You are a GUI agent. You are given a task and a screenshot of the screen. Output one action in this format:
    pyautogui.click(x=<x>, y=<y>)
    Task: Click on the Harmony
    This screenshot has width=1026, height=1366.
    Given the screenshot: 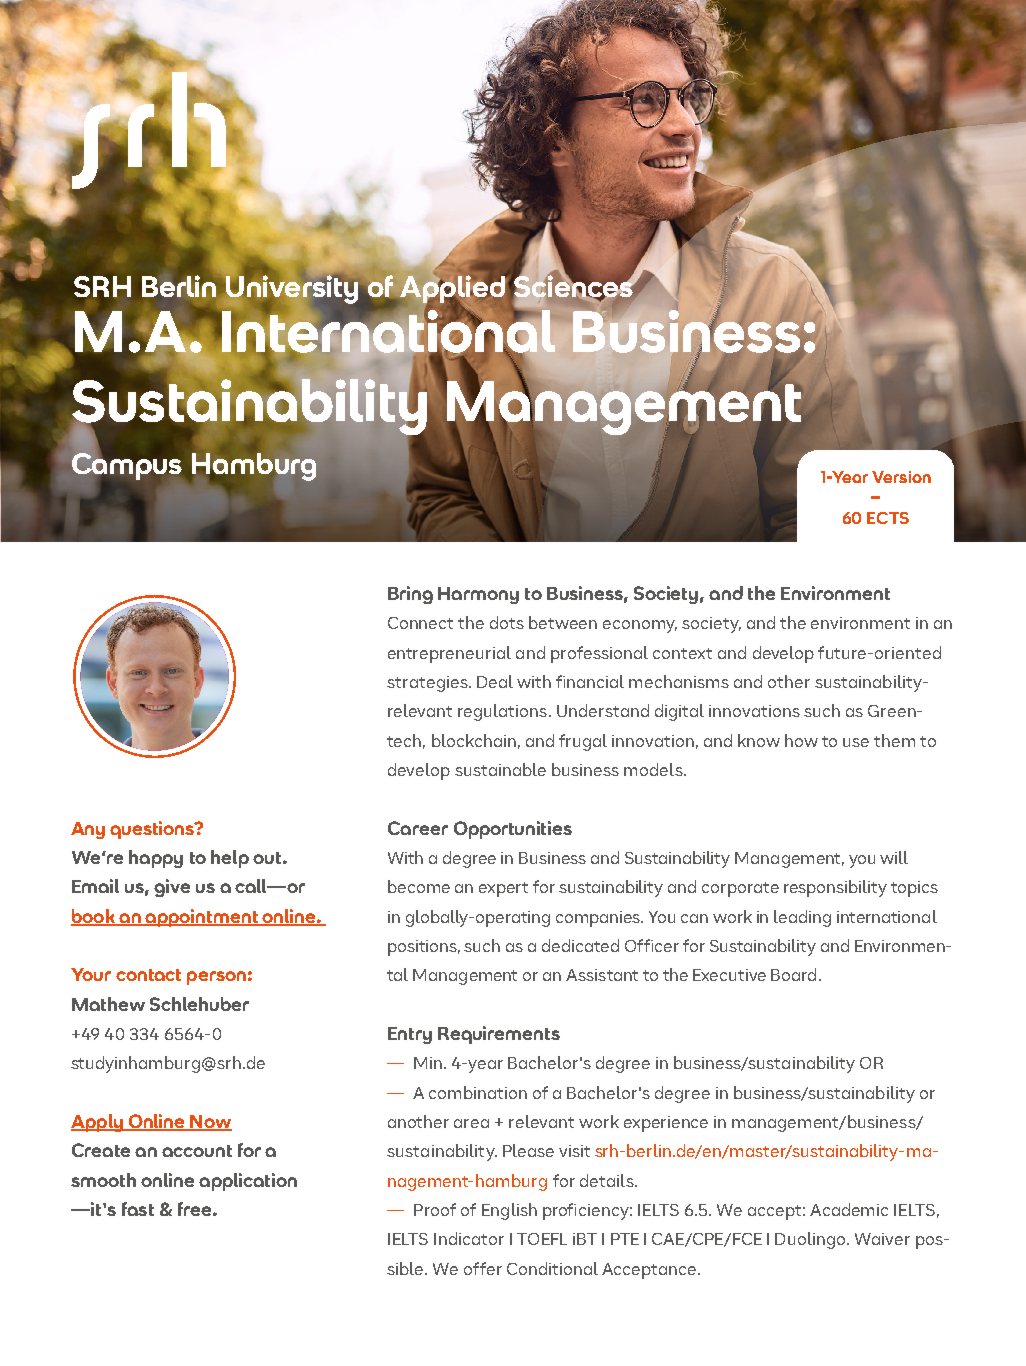 What is the action you would take?
    pyautogui.click(x=478, y=595)
